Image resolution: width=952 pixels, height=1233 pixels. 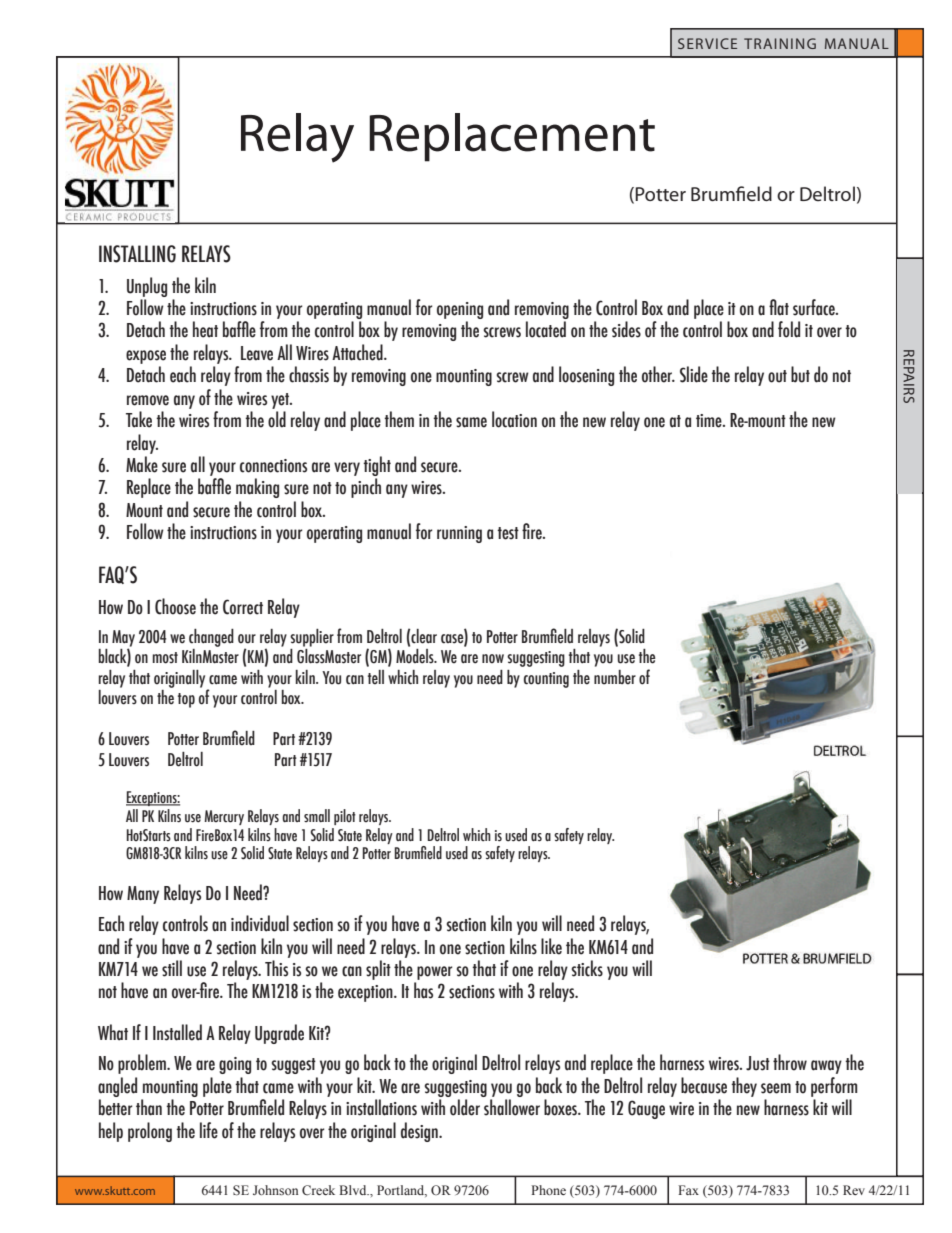 What do you see at coordinates (209, 1130) in the image?
I see `life` at bounding box center [209, 1130].
